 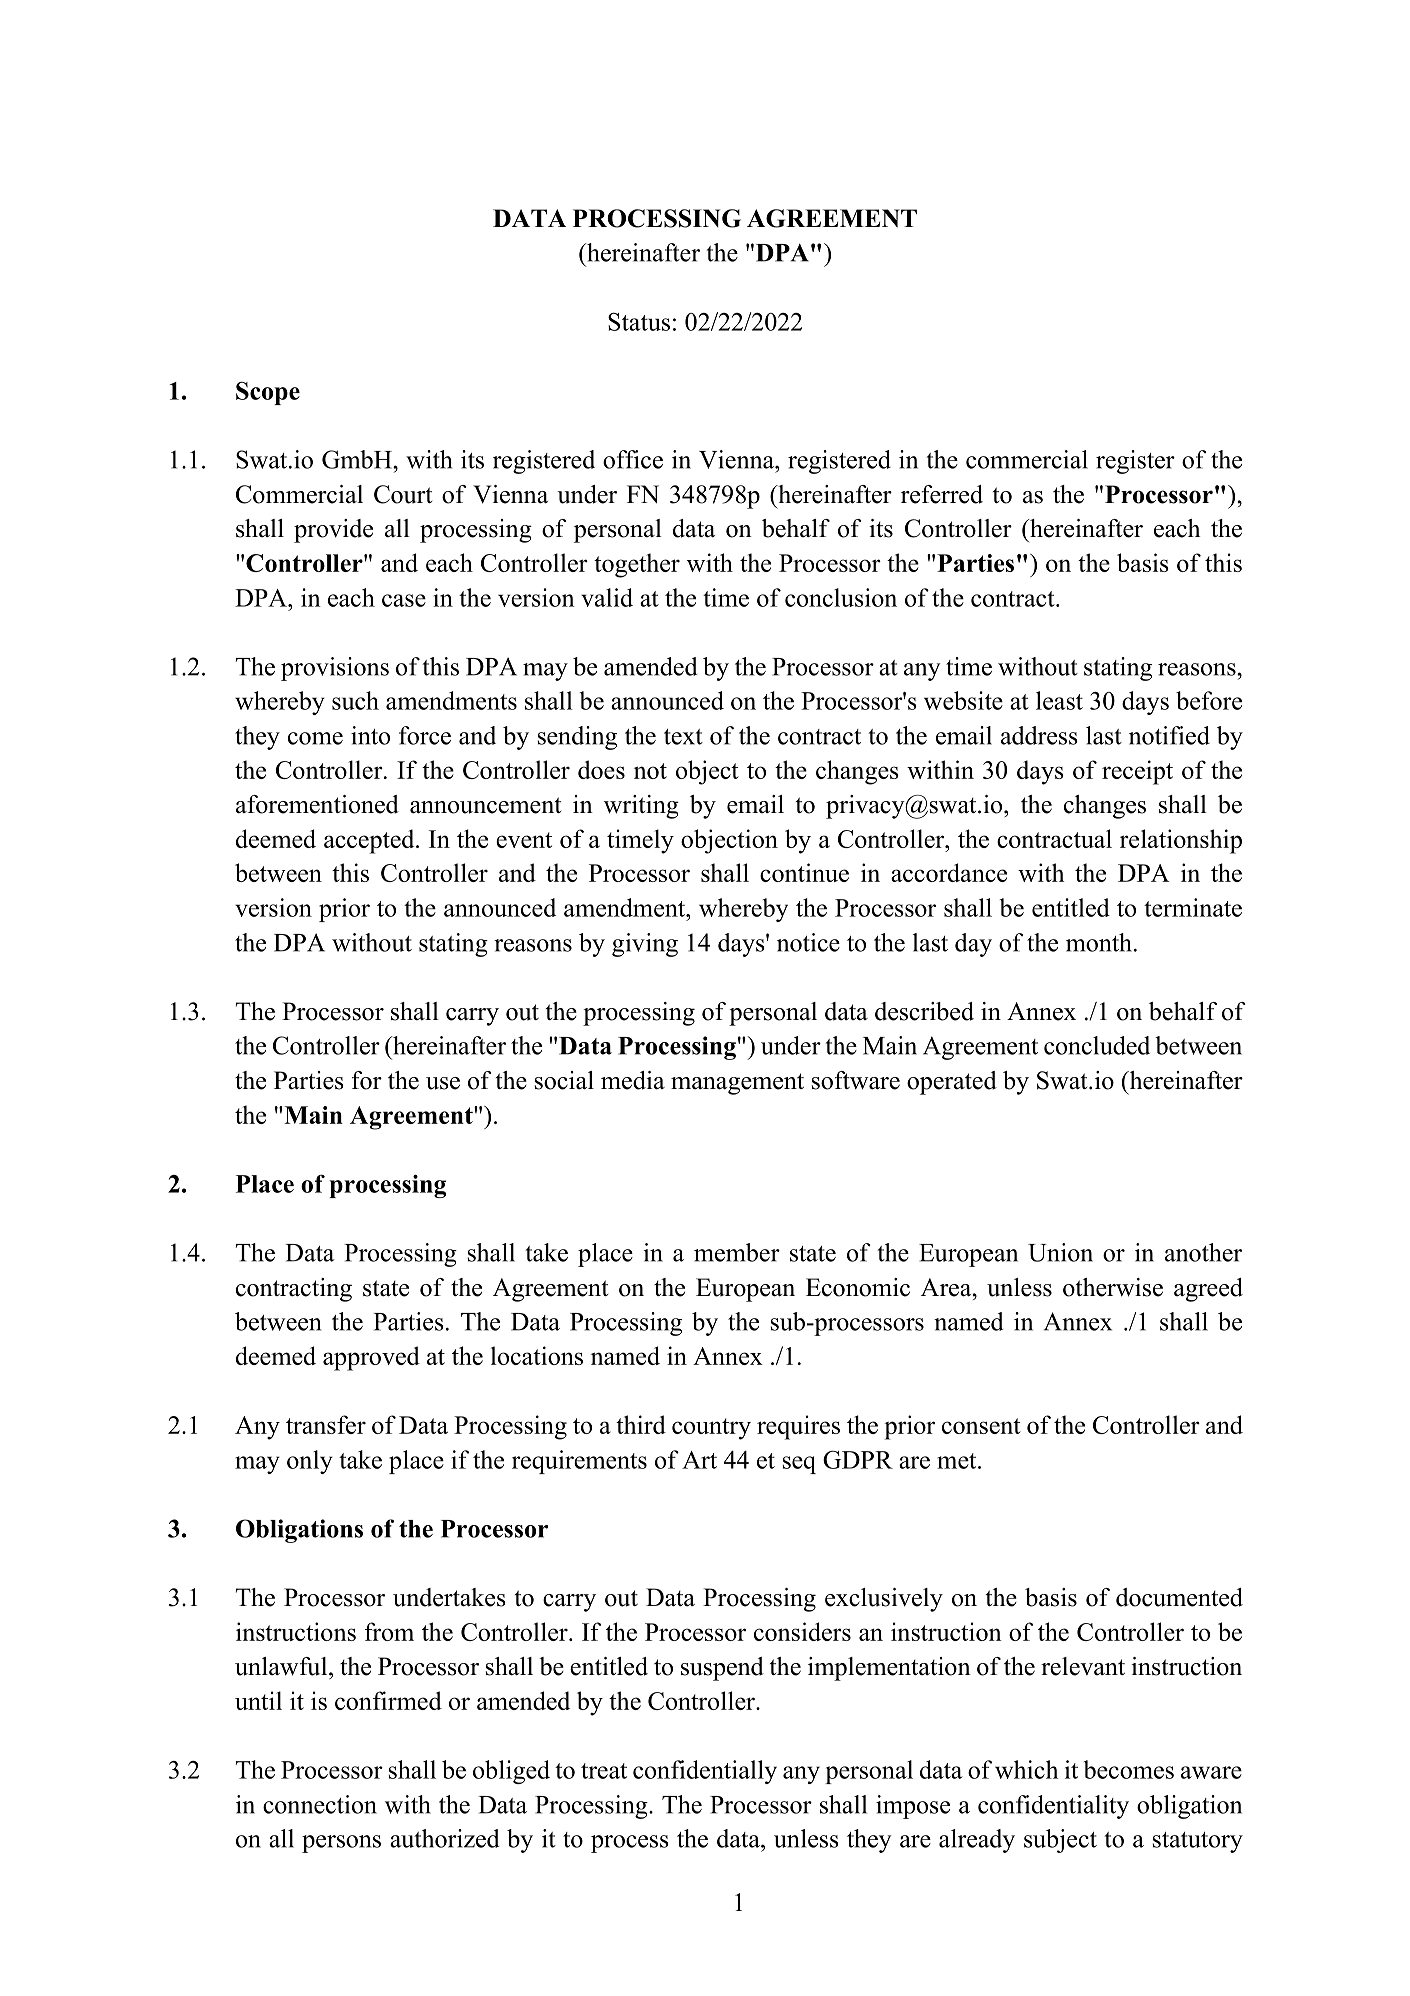 What do you see at coordinates (683, 737) in the screenshot?
I see `text` at bounding box center [683, 737].
